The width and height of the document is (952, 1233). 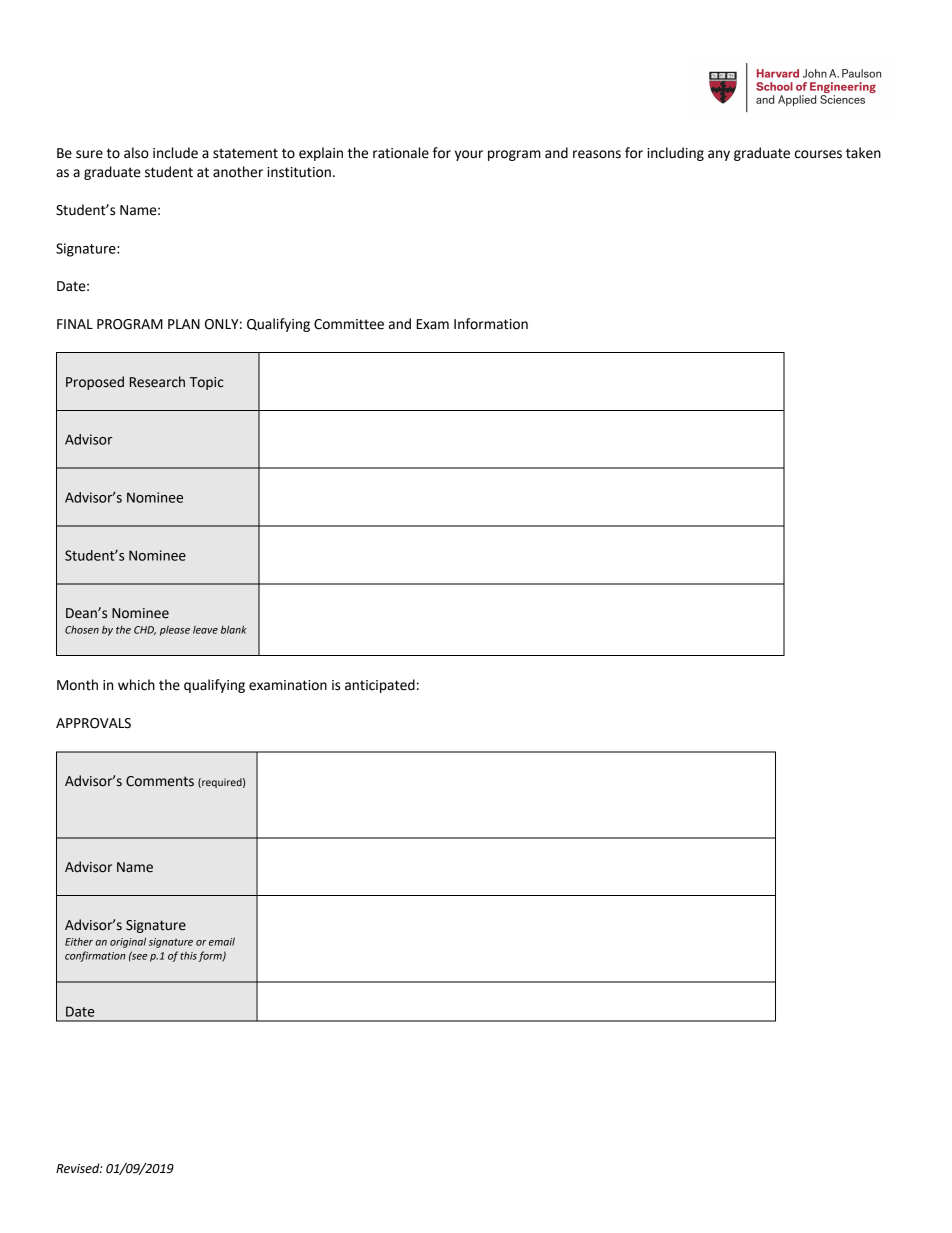 I want to click on Committee, so click(x=349, y=324).
